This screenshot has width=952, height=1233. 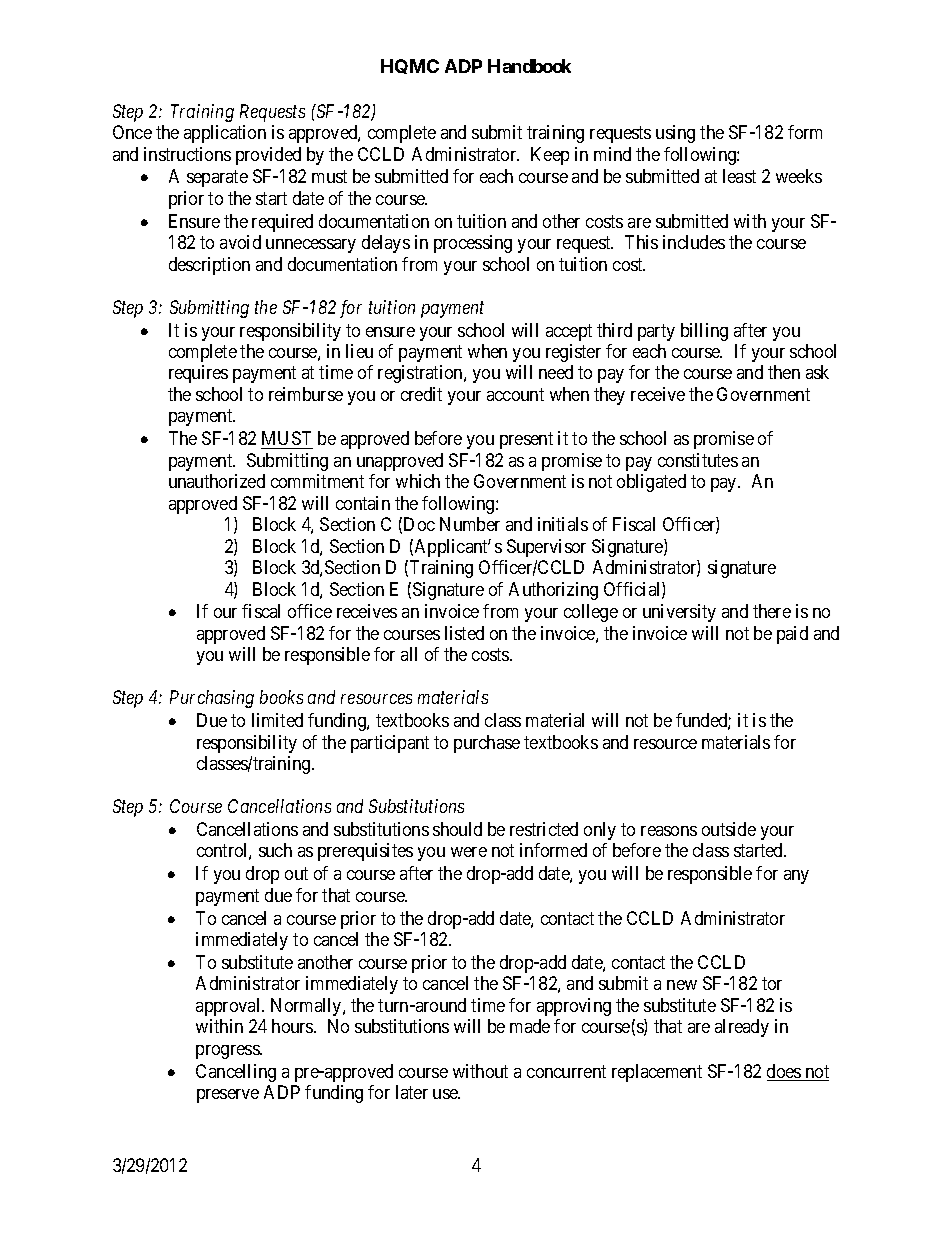 What do you see at coordinates (446, 1094) in the screenshot?
I see `use` at bounding box center [446, 1094].
